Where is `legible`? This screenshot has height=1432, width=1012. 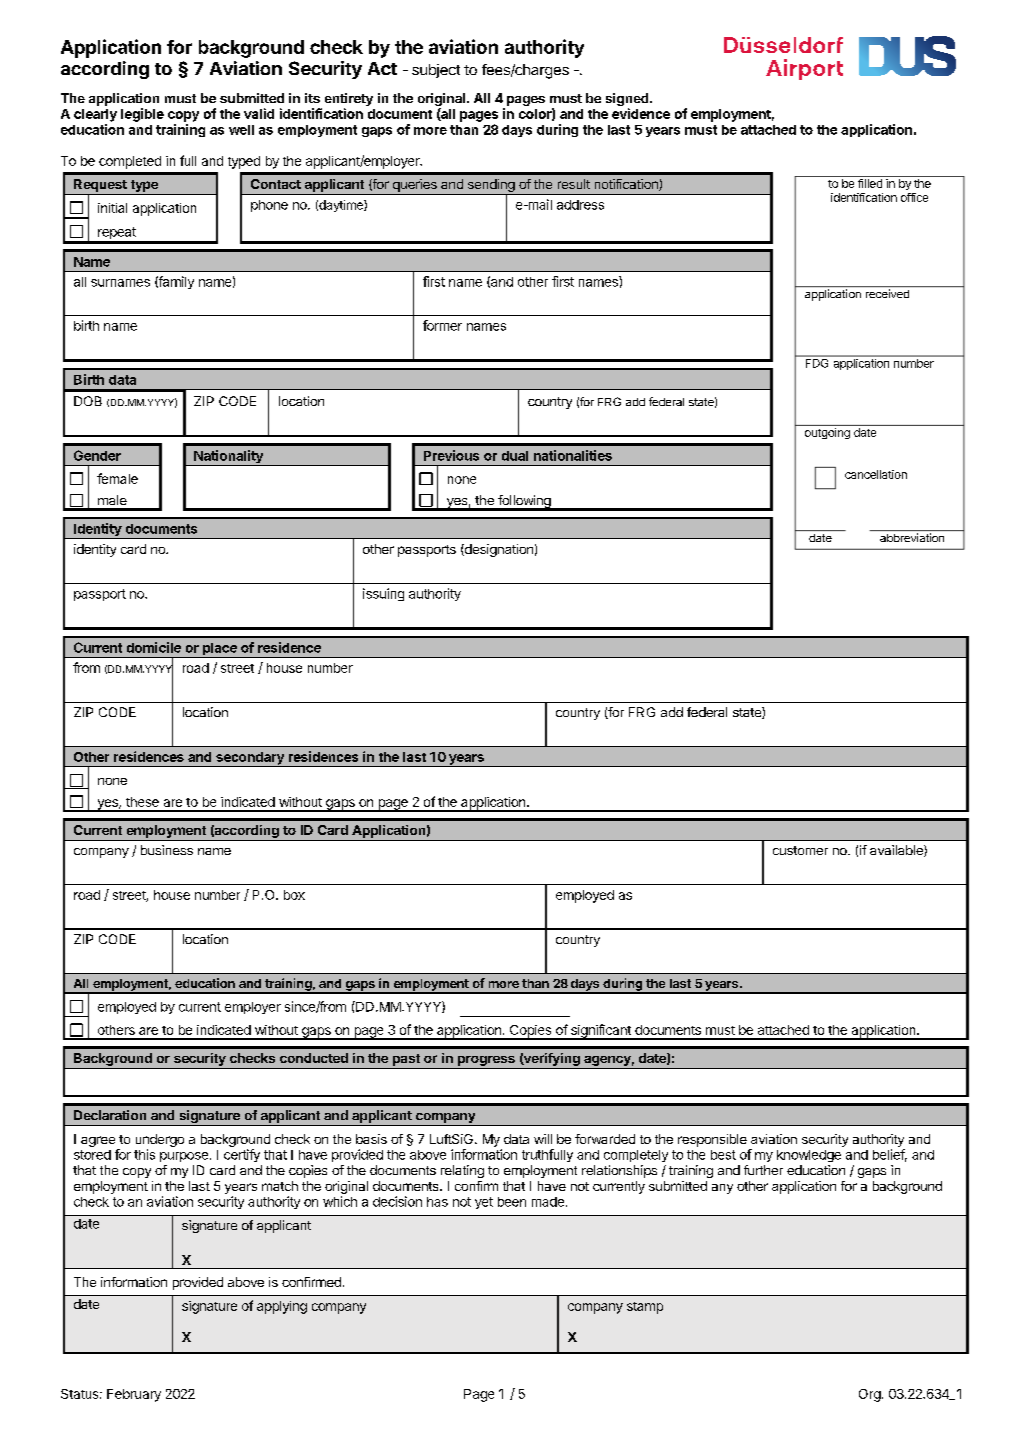 legible is located at coordinates (142, 115).
